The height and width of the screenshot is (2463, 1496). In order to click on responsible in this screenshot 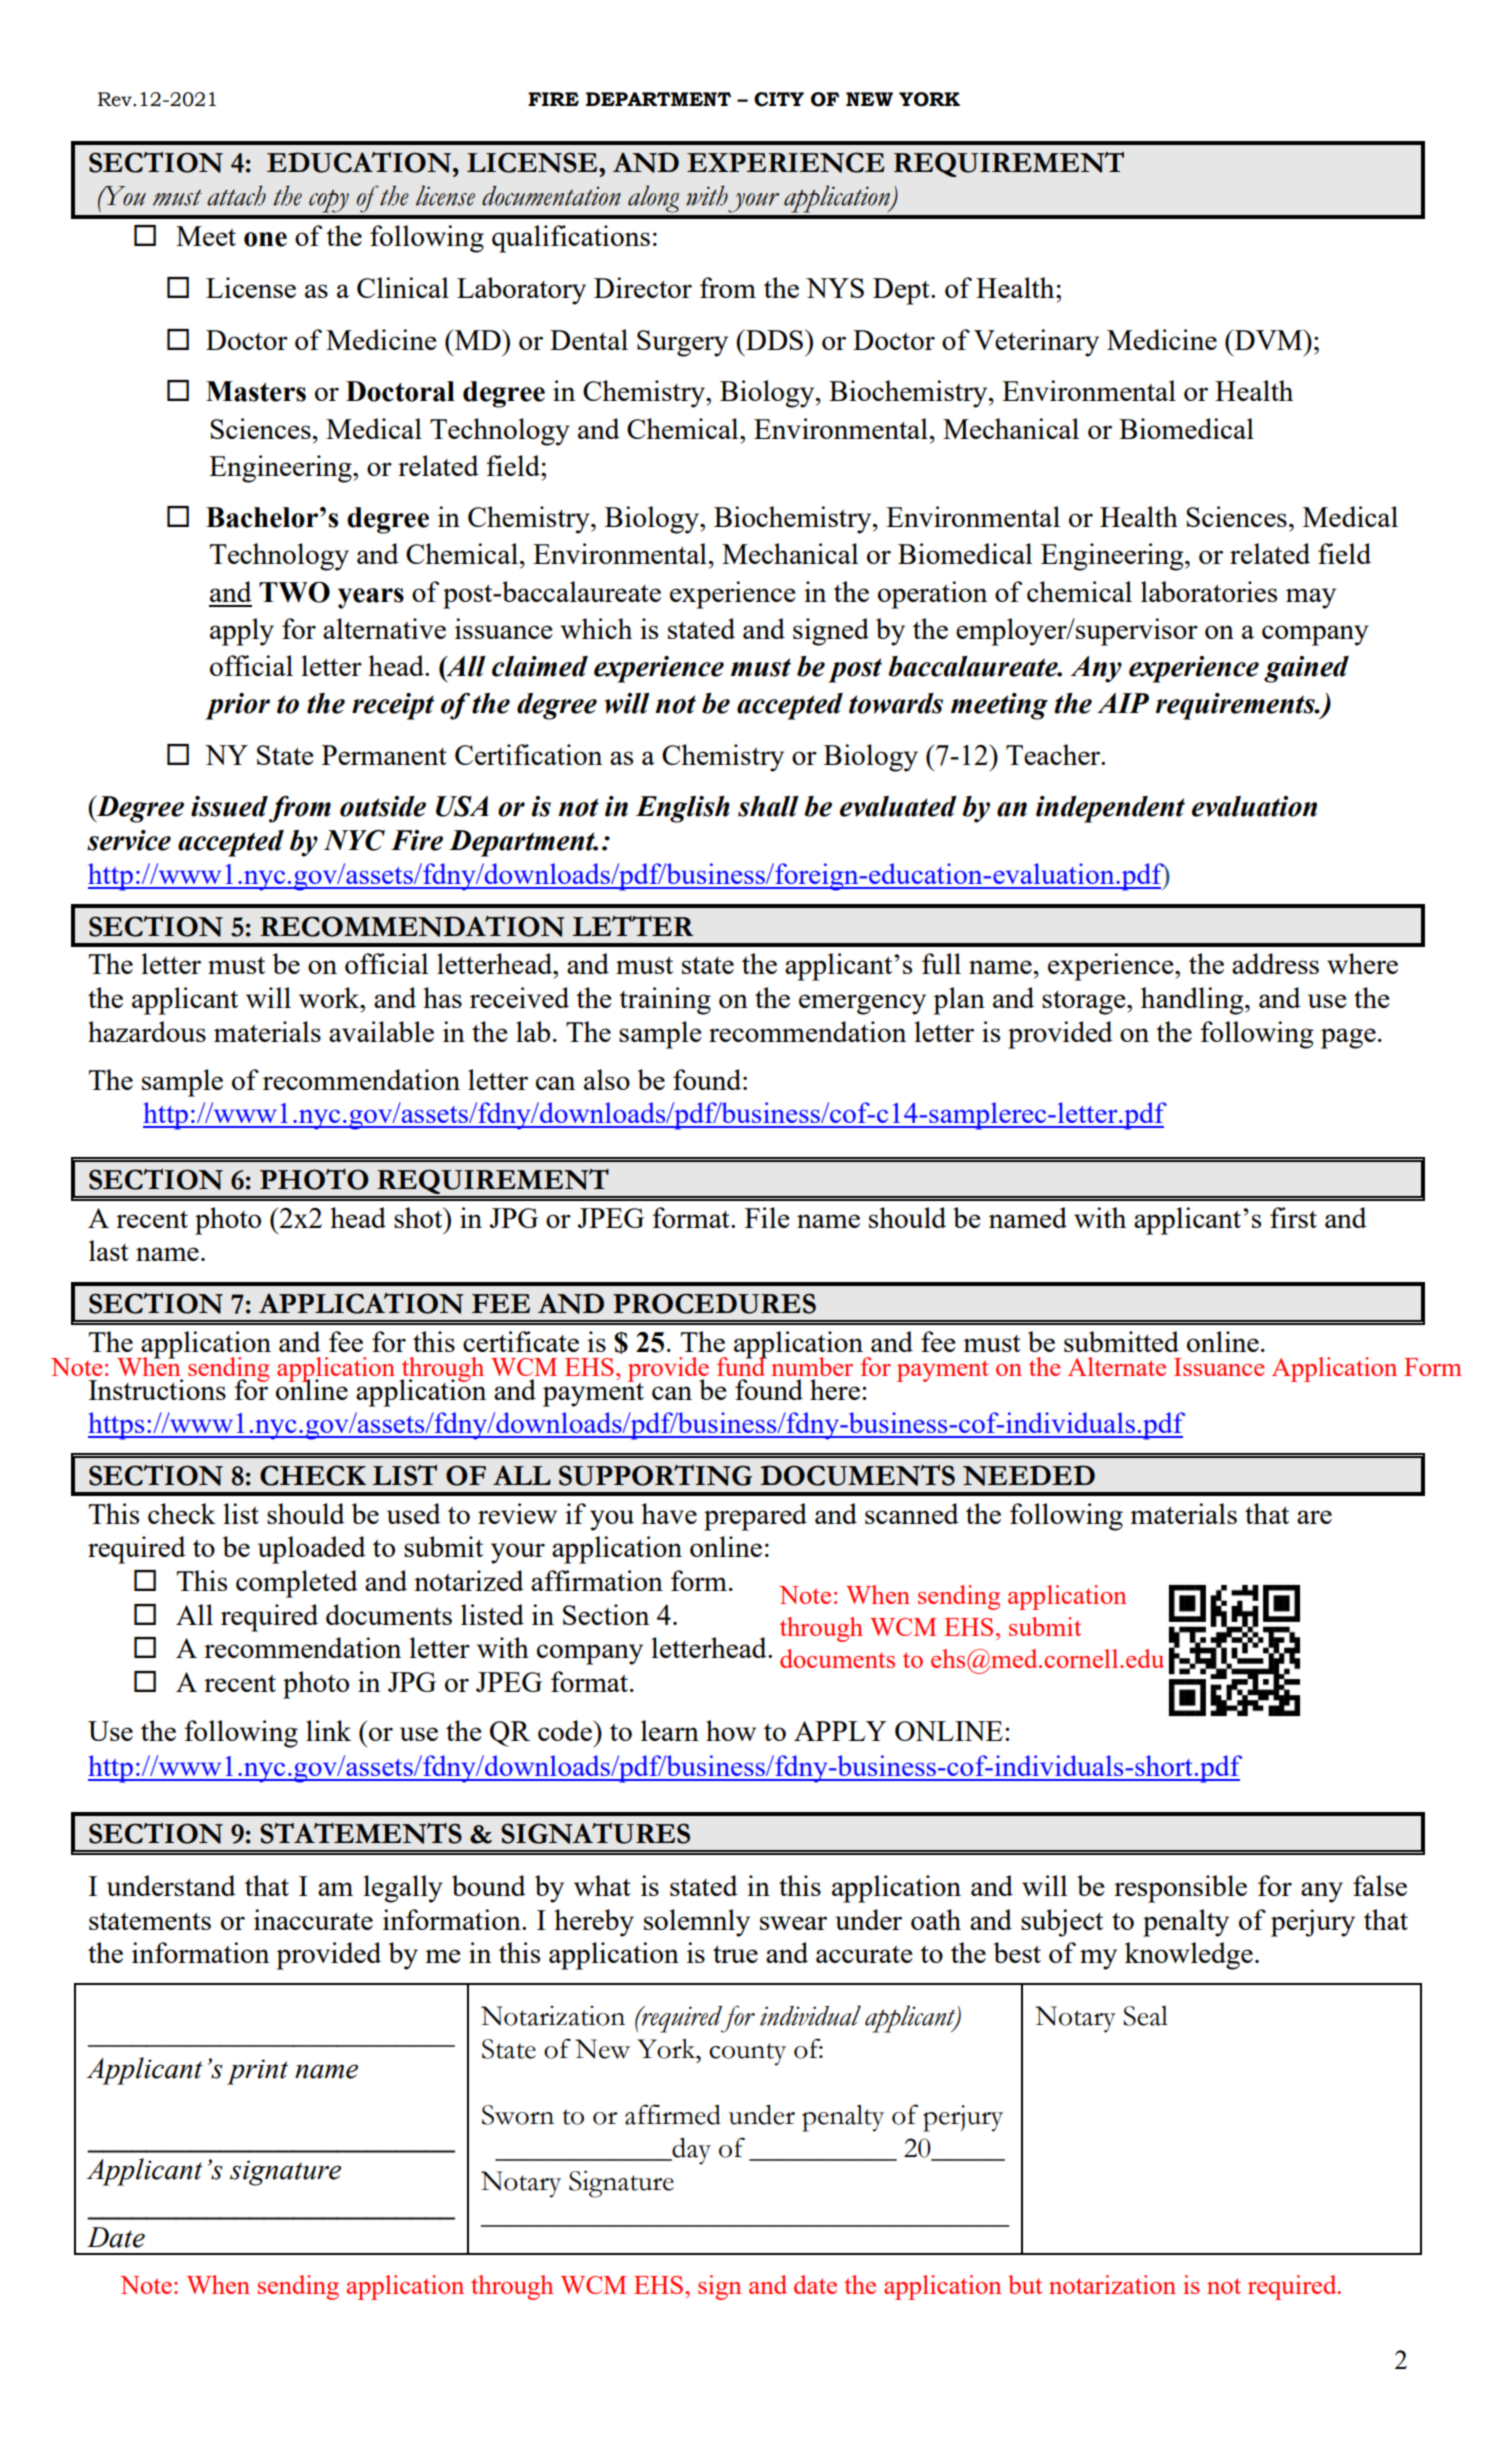, I will do `click(1180, 1889)`.
